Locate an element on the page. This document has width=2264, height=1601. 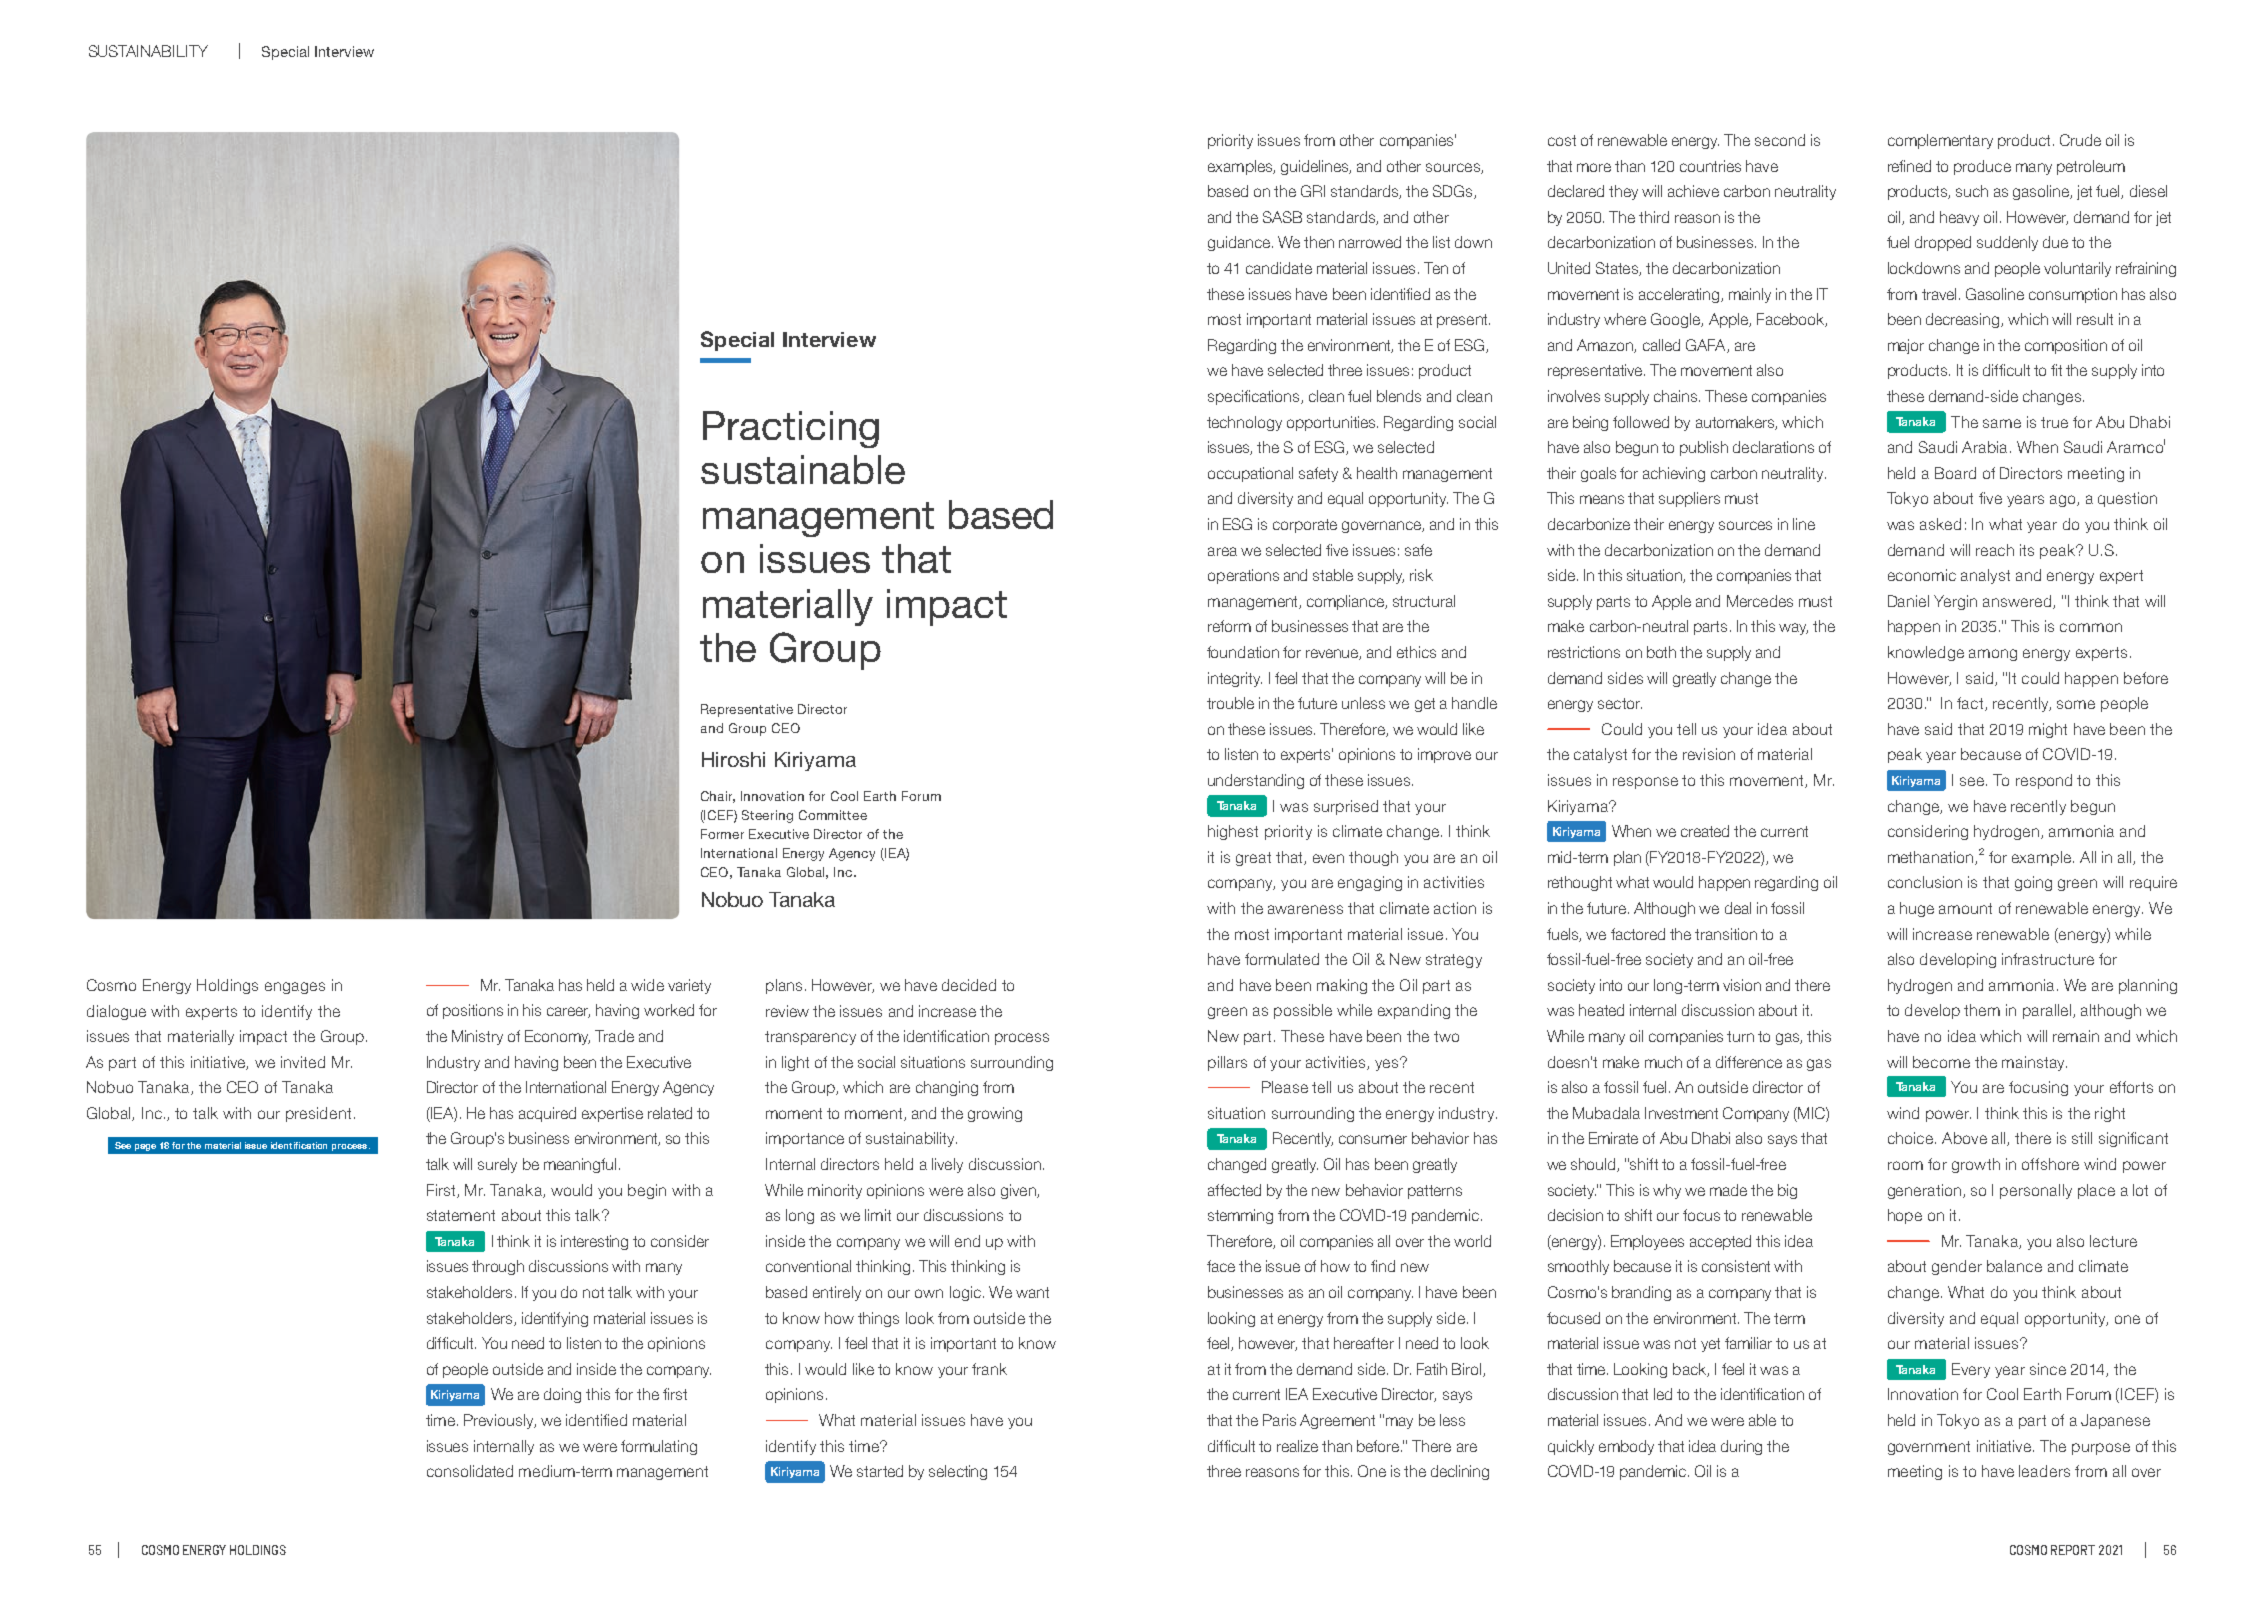
guidance is located at coordinates (1240, 243).
